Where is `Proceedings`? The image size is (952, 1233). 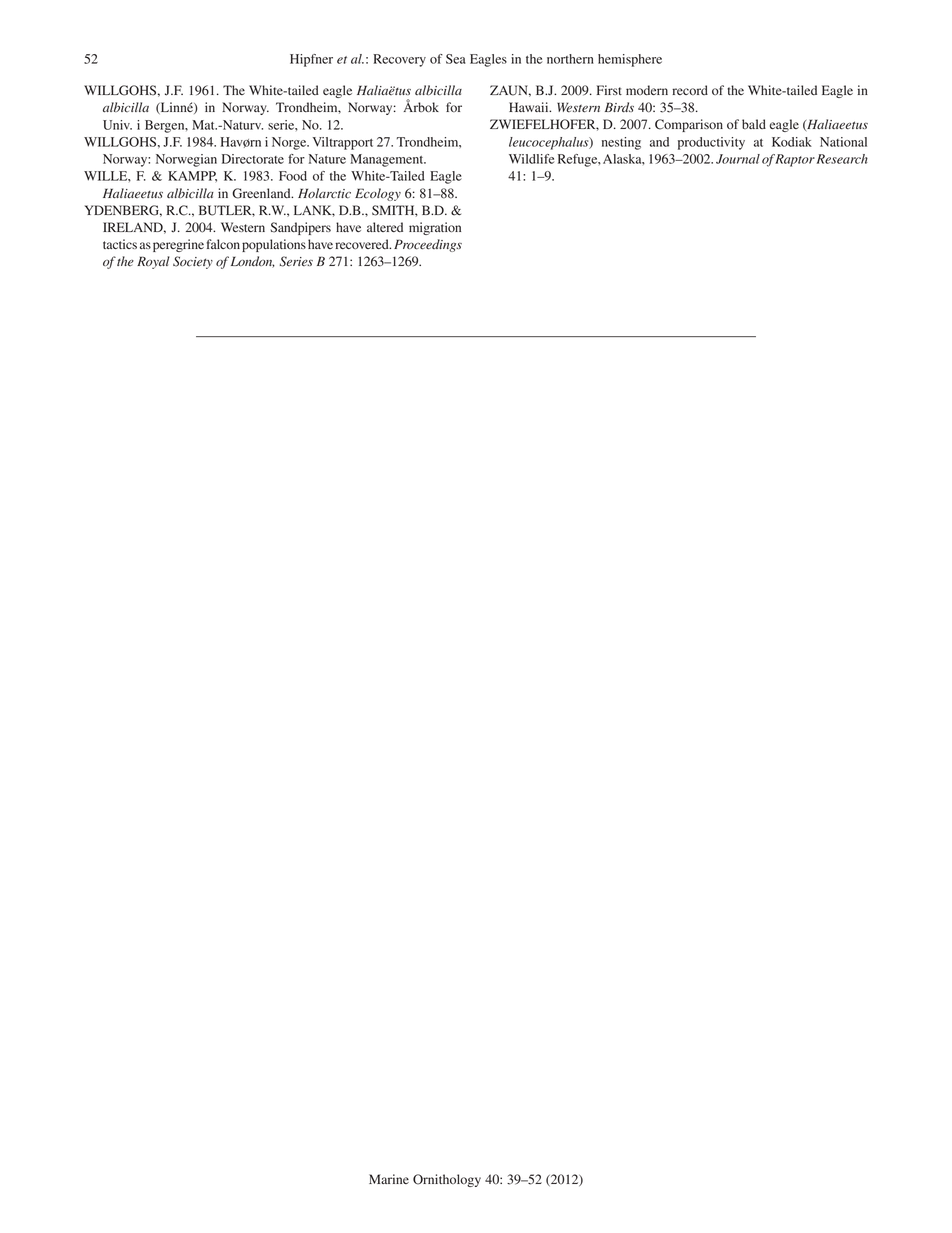 Proceedings is located at coordinates (428, 245).
